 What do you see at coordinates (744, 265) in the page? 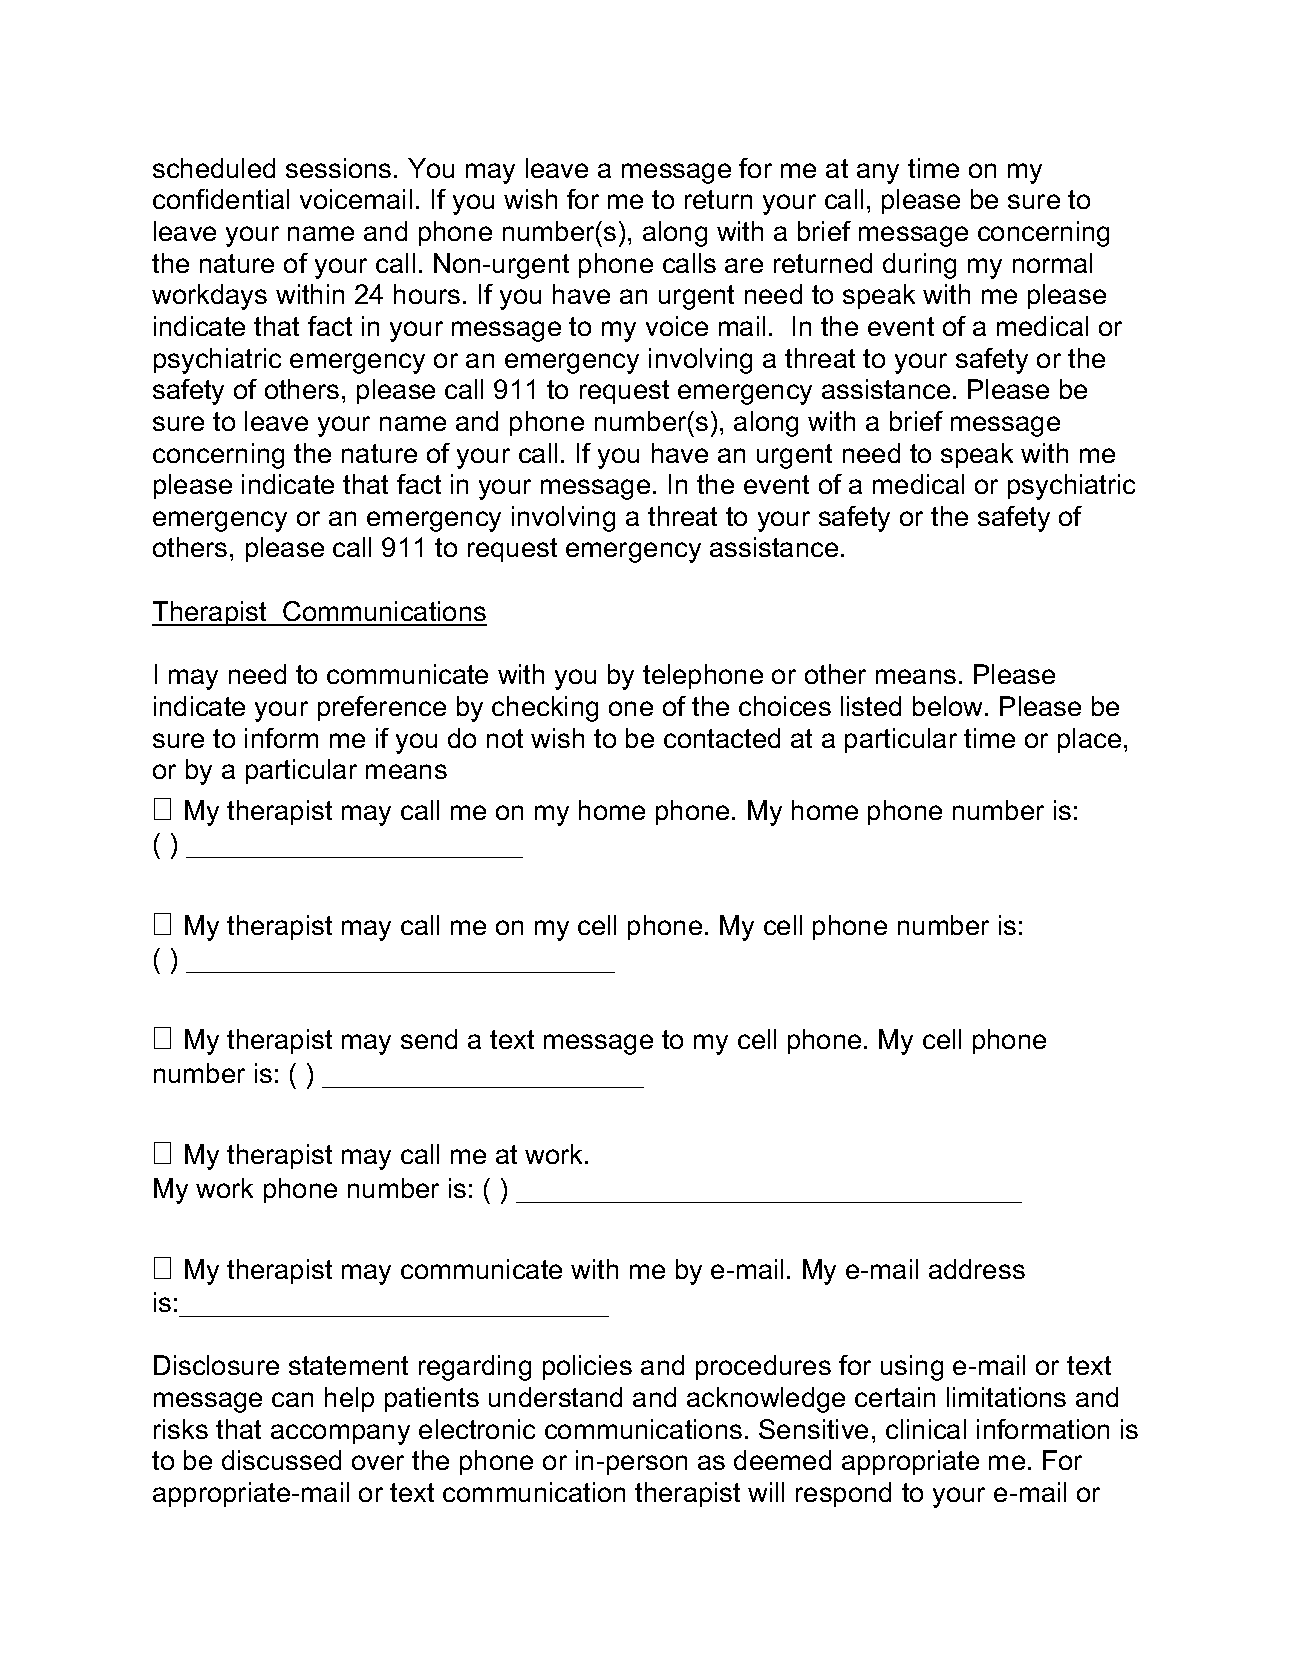
I see `are` at bounding box center [744, 265].
